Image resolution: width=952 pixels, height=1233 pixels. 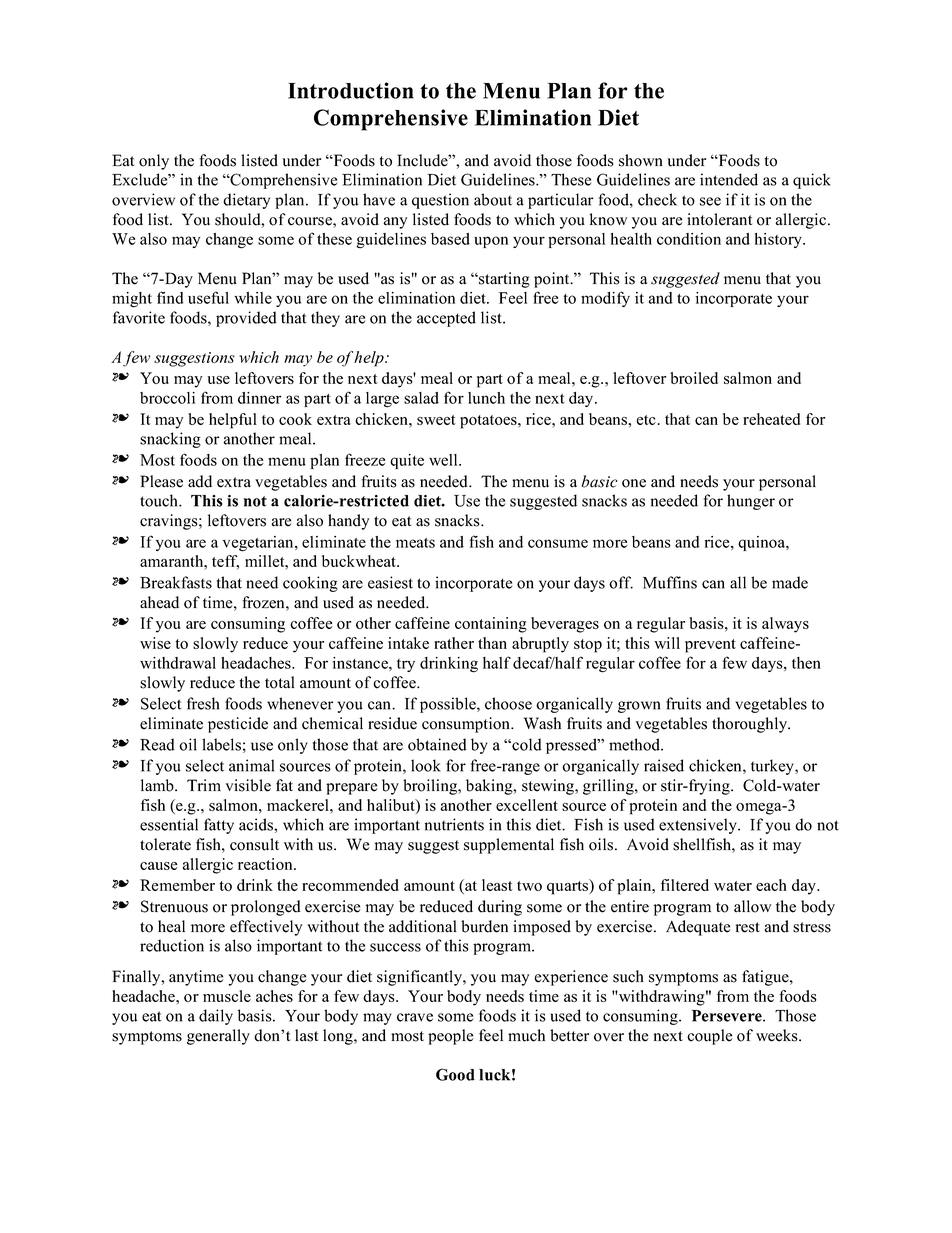 What do you see at coordinates (170, 440) in the page?
I see `snacking` at bounding box center [170, 440].
